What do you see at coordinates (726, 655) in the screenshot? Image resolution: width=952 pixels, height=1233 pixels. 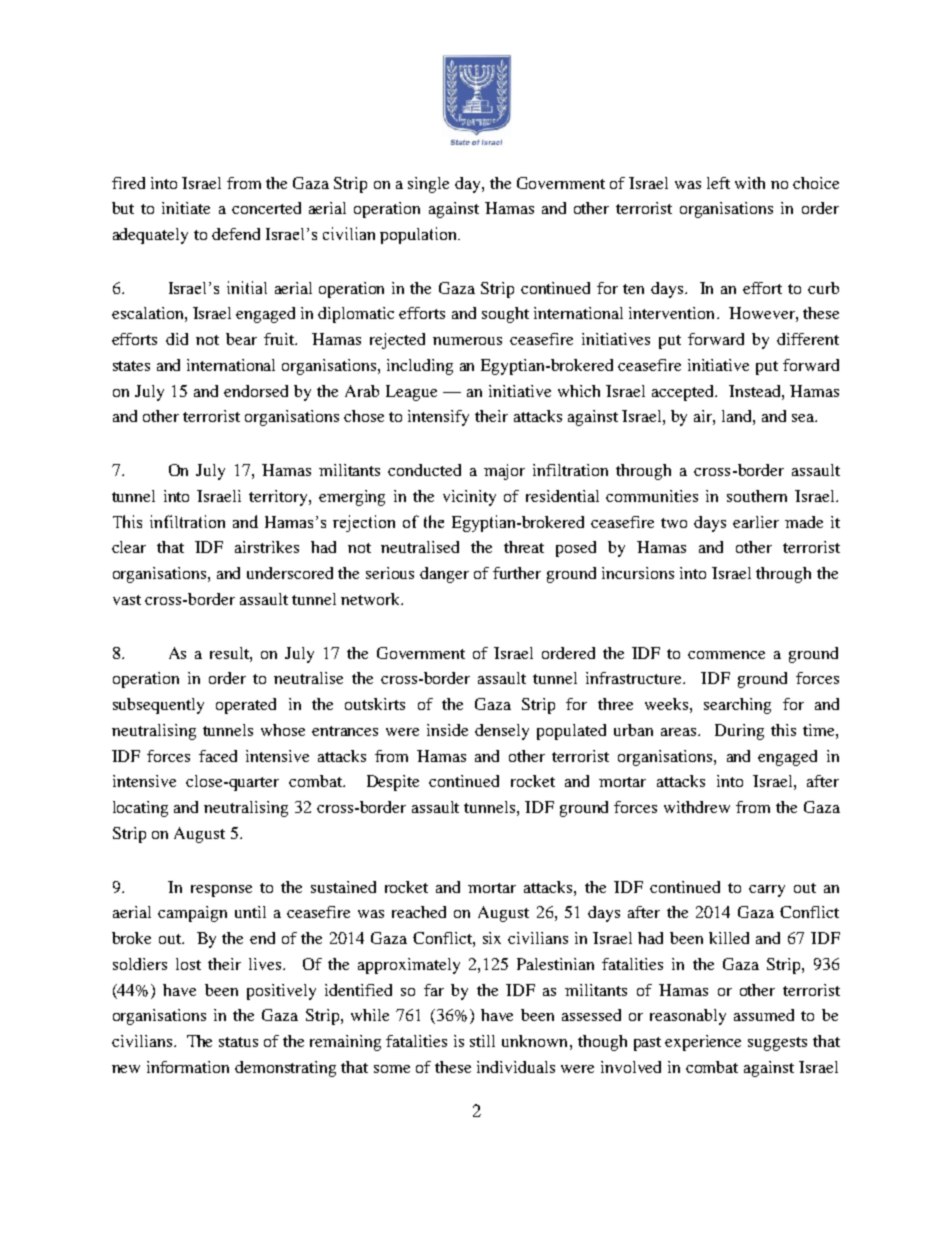 I see `commence` at bounding box center [726, 655].
